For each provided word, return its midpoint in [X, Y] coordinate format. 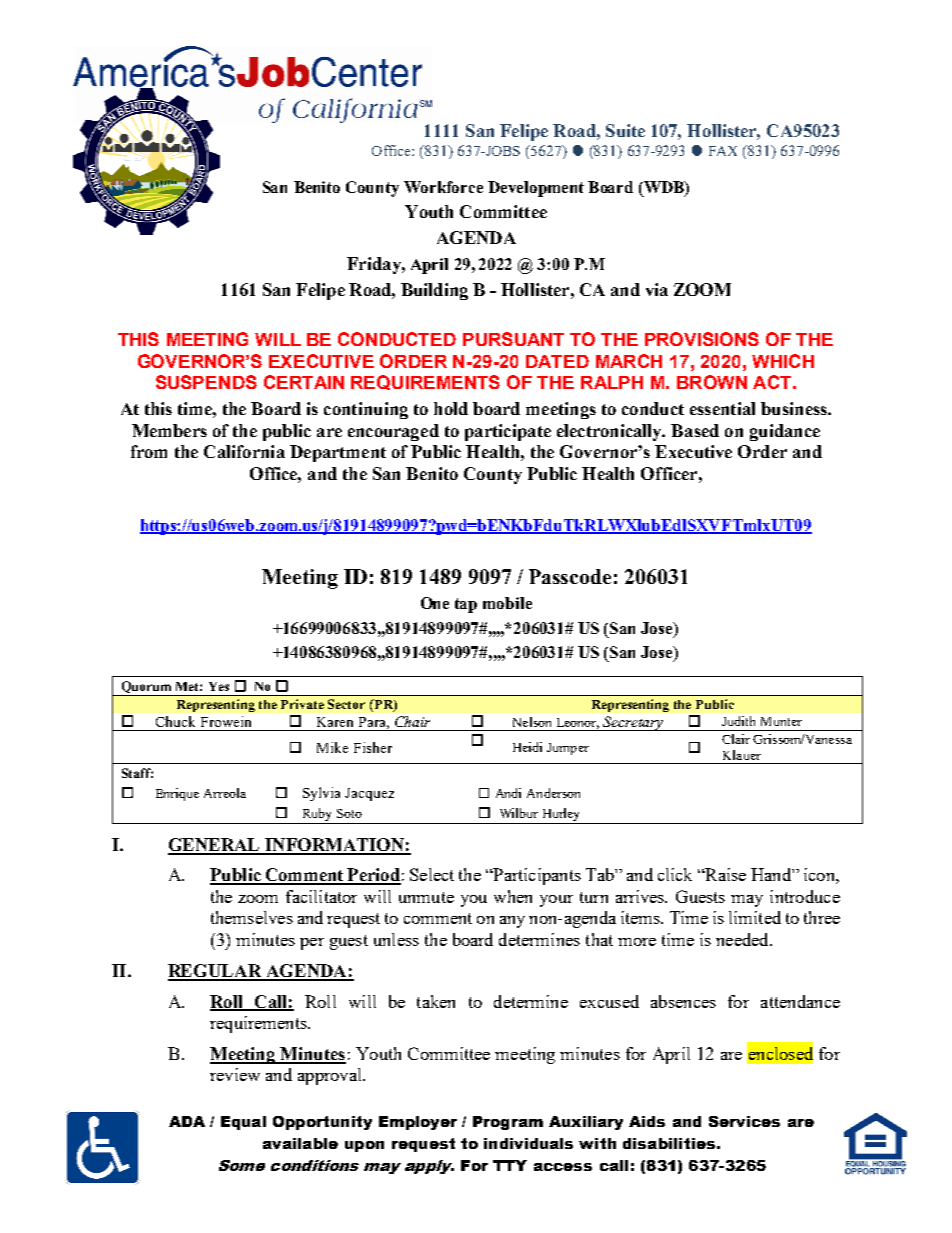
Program [508, 1123]
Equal [243, 1123]
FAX [723, 151]
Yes [219, 686]
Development [536, 189]
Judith [738, 721]
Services [744, 1121]
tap [466, 605]
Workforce [443, 187]
